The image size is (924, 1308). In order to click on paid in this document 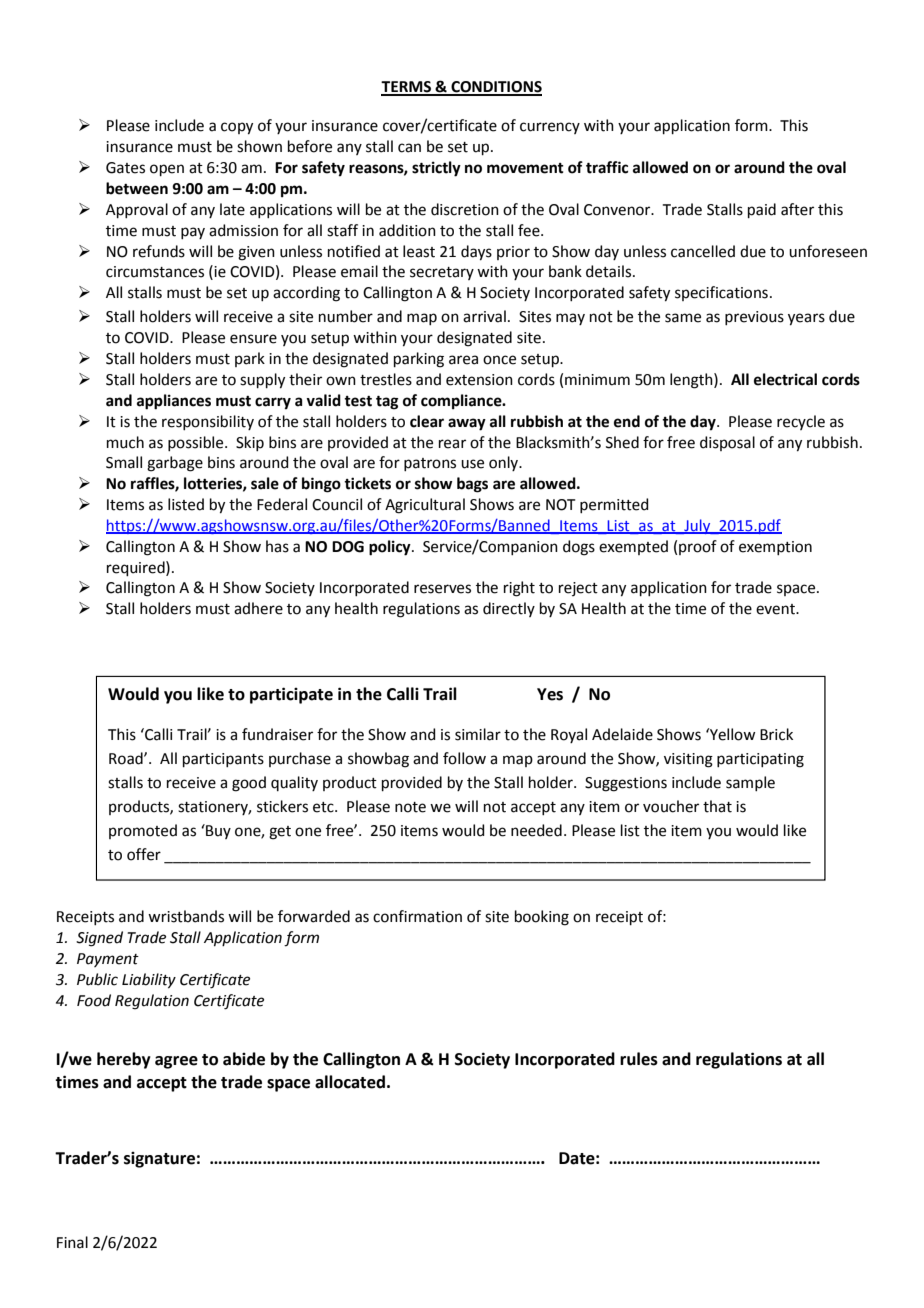, I will do `click(762, 210)`.
